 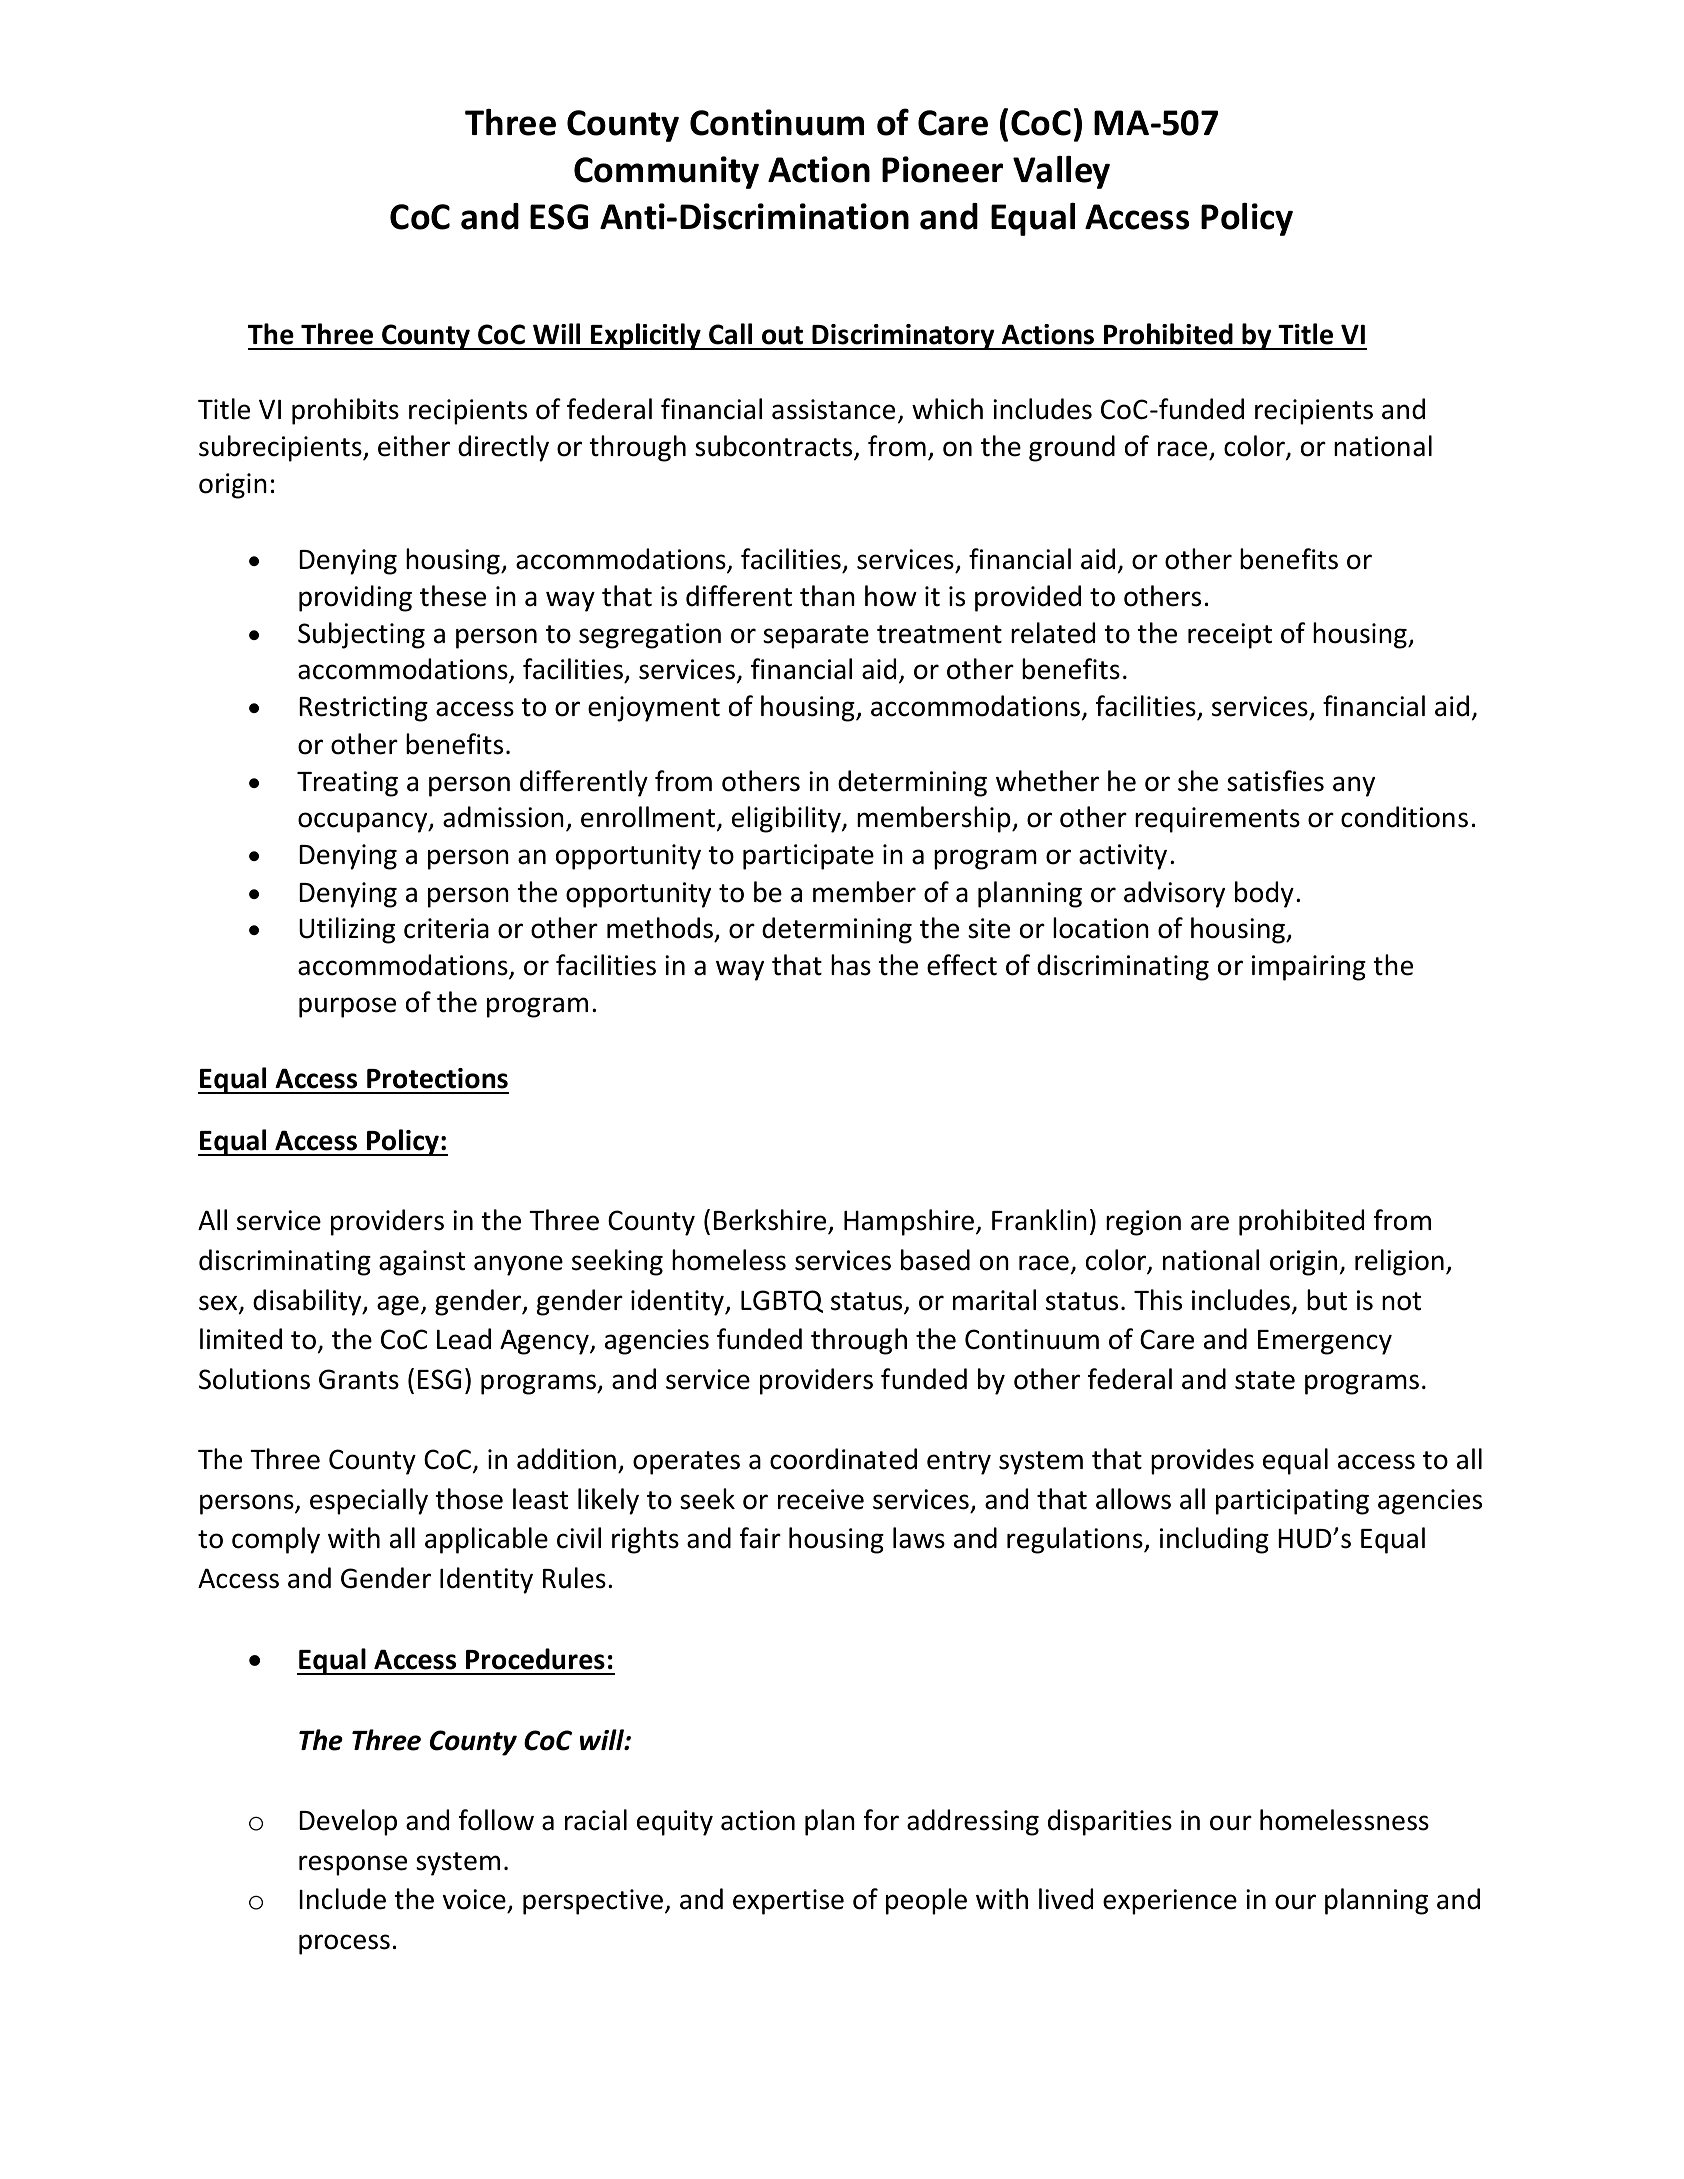 What do you see at coordinates (361, 635) in the document?
I see `Subjecting` at bounding box center [361, 635].
